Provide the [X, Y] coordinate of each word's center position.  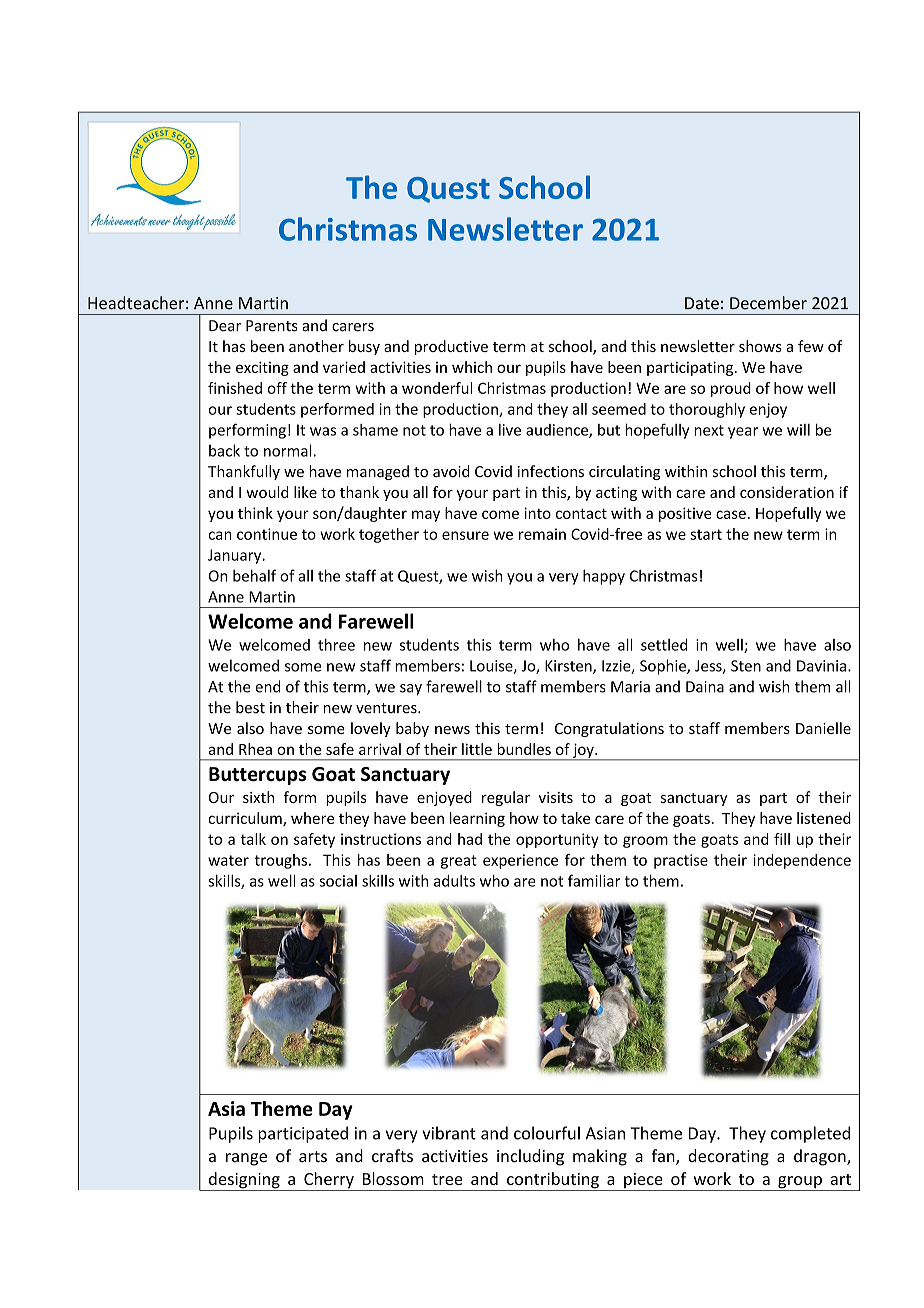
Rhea [255, 749]
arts [313, 1156]
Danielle [823, 728]
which [472, 367]
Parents [272, 326]
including [530, 1157]
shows [760, 346]
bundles [524, 749]
